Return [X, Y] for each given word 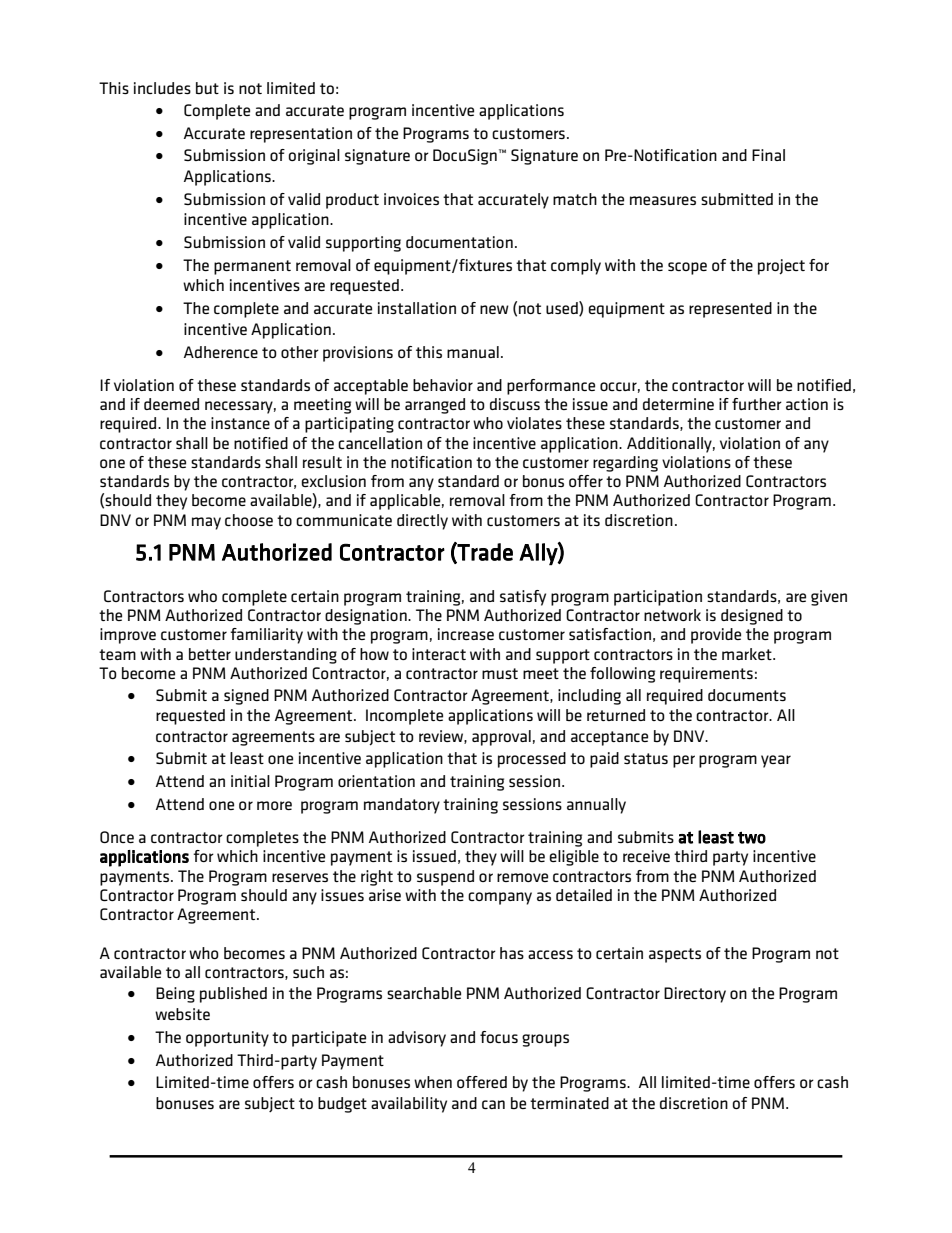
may [206, 523]
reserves [300, 877]
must [500, 673]
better [210, 654]
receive [646, 856]
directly [422, 522]
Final [768, 155]
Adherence [221, 352]
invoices [411, 199]
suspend [445, 878]
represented [730, 310]
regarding [625, 464]
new [494, 309]
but [207, 88]
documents [747, 695]
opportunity [227, 1039]
